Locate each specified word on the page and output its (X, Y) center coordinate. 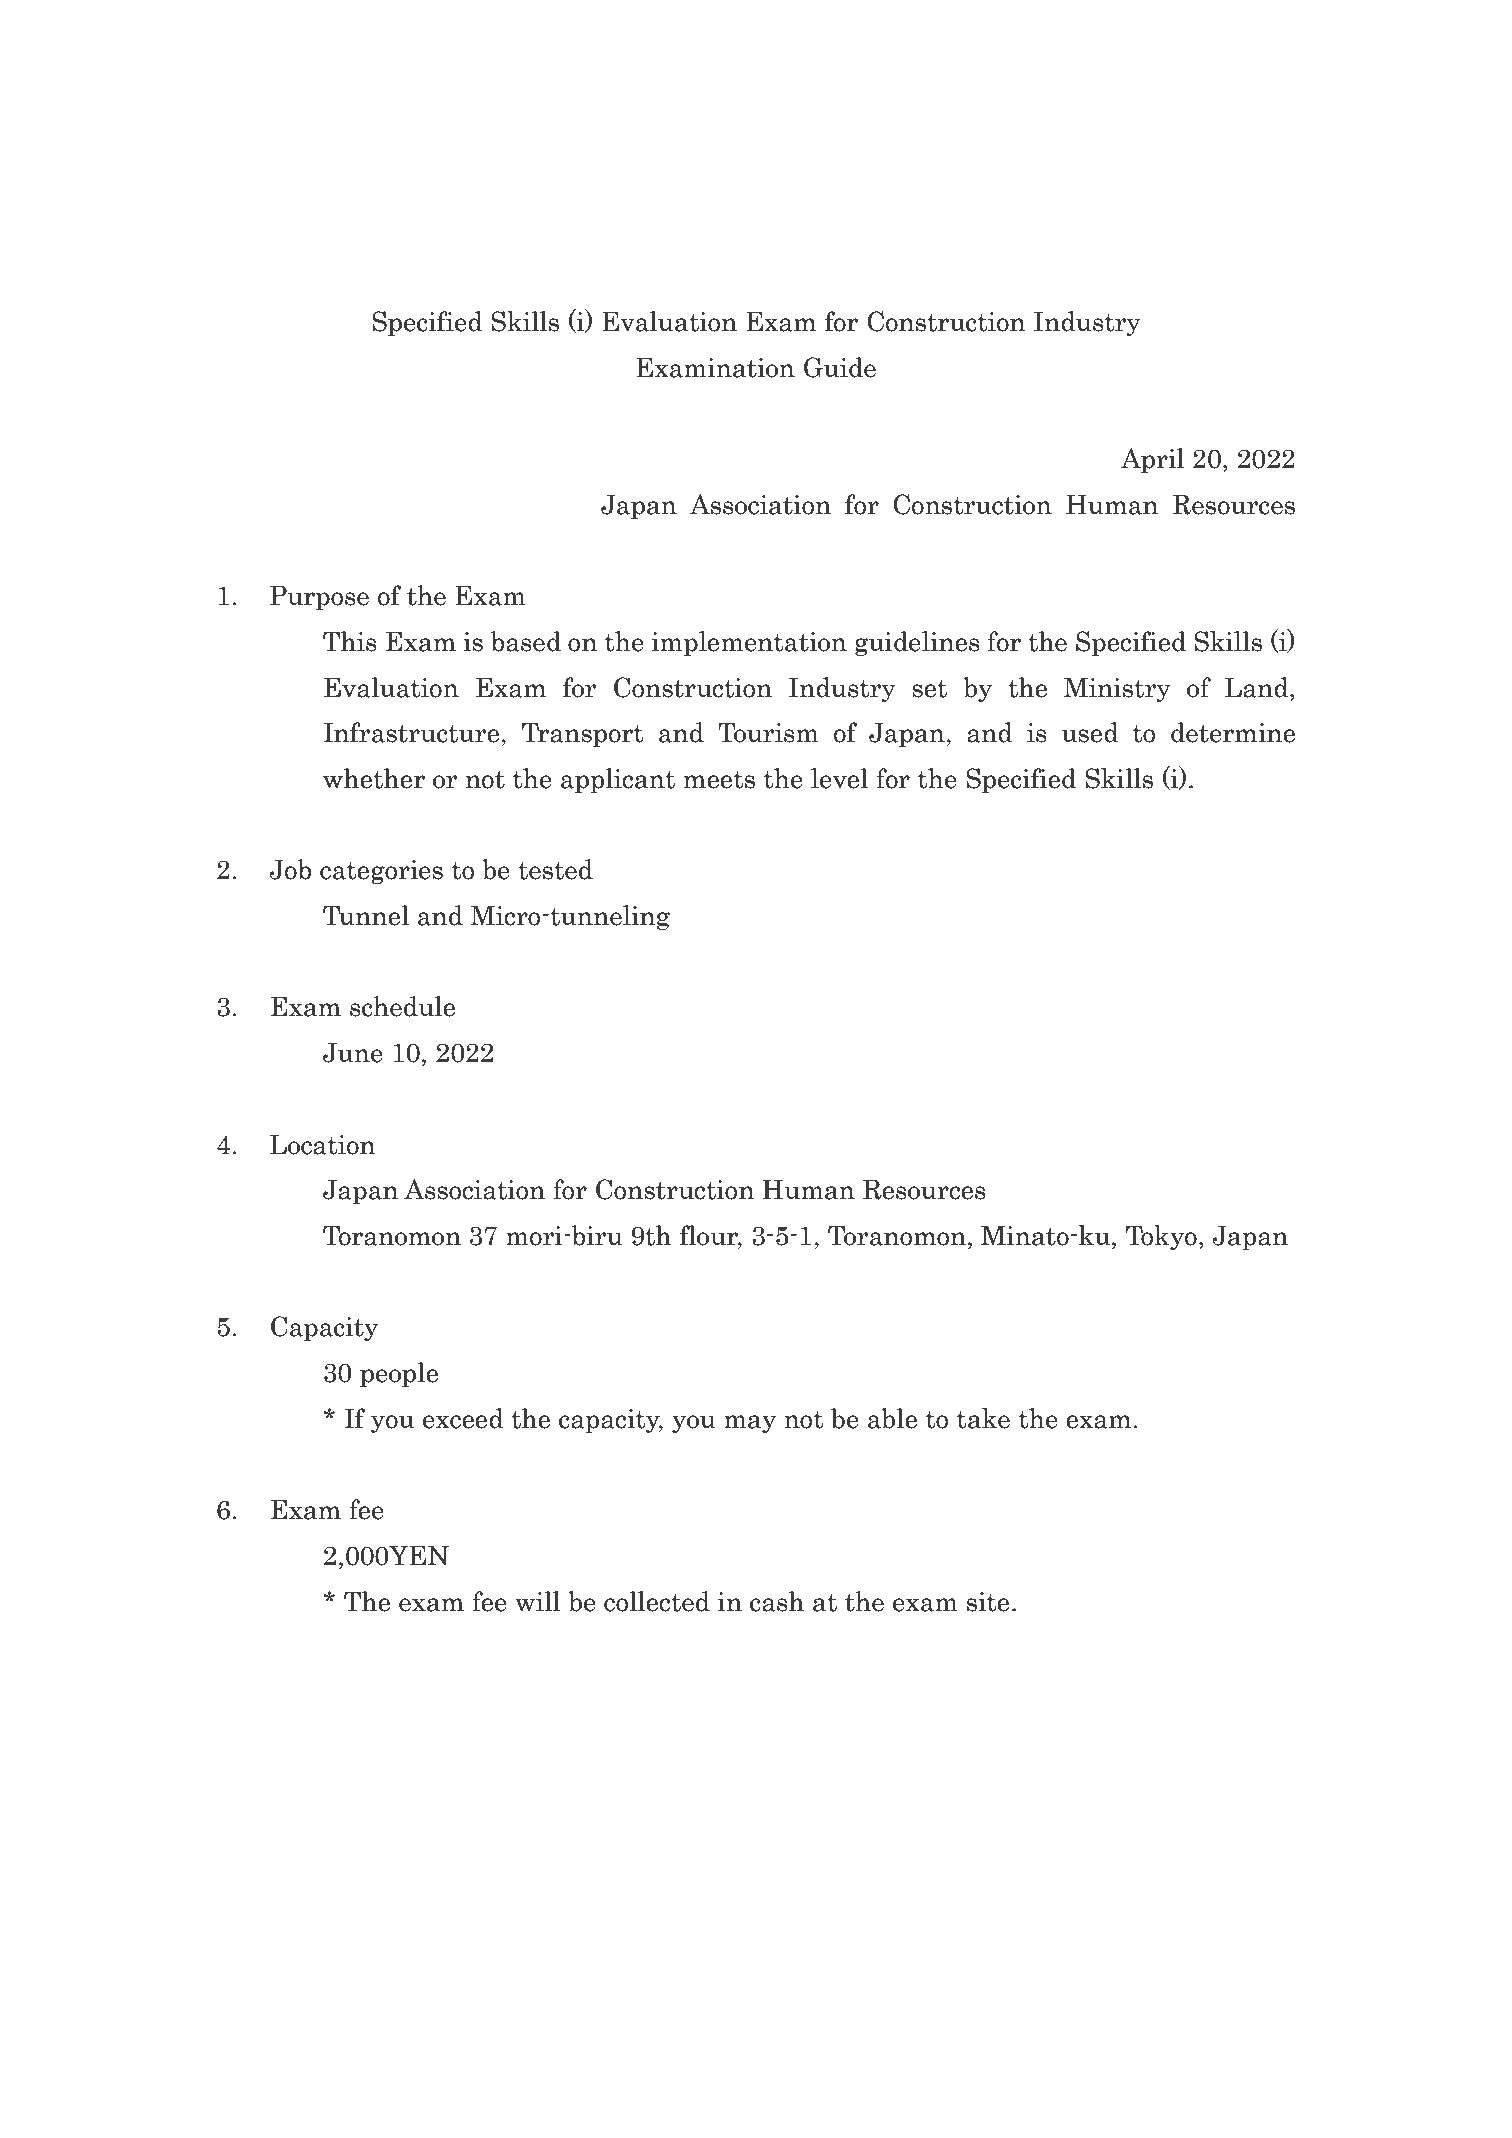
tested (555, 869)
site (988, 1602)
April (1152, 460)
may (750, 1424)
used (1090, 732)
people (399, 1374)
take (983, 1418)
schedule (402, 1006)
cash (777, 1601)
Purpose (319, 597)
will (537, 1601)
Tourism (768, 732)
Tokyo (1161, 1237)
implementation (749, 643)
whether (374, 778)
